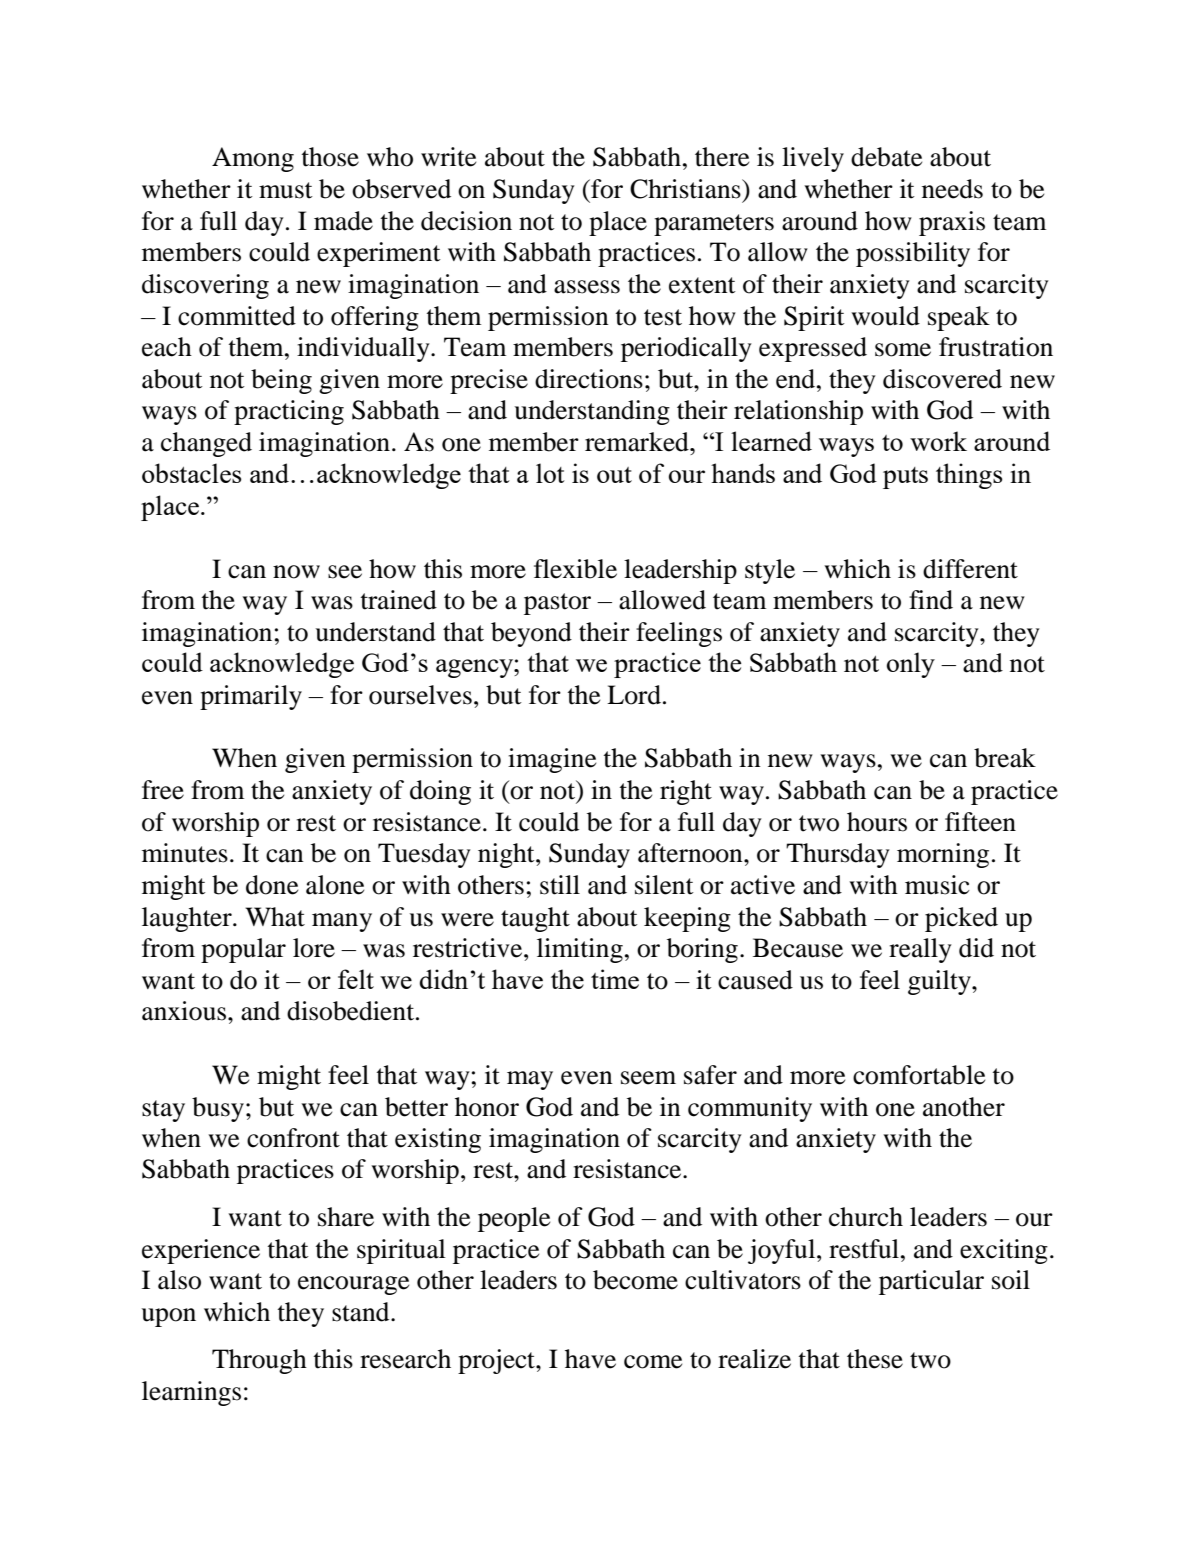  Describe the element at coordinates (286, 190) in the screenshot. I see `must` at that location.
